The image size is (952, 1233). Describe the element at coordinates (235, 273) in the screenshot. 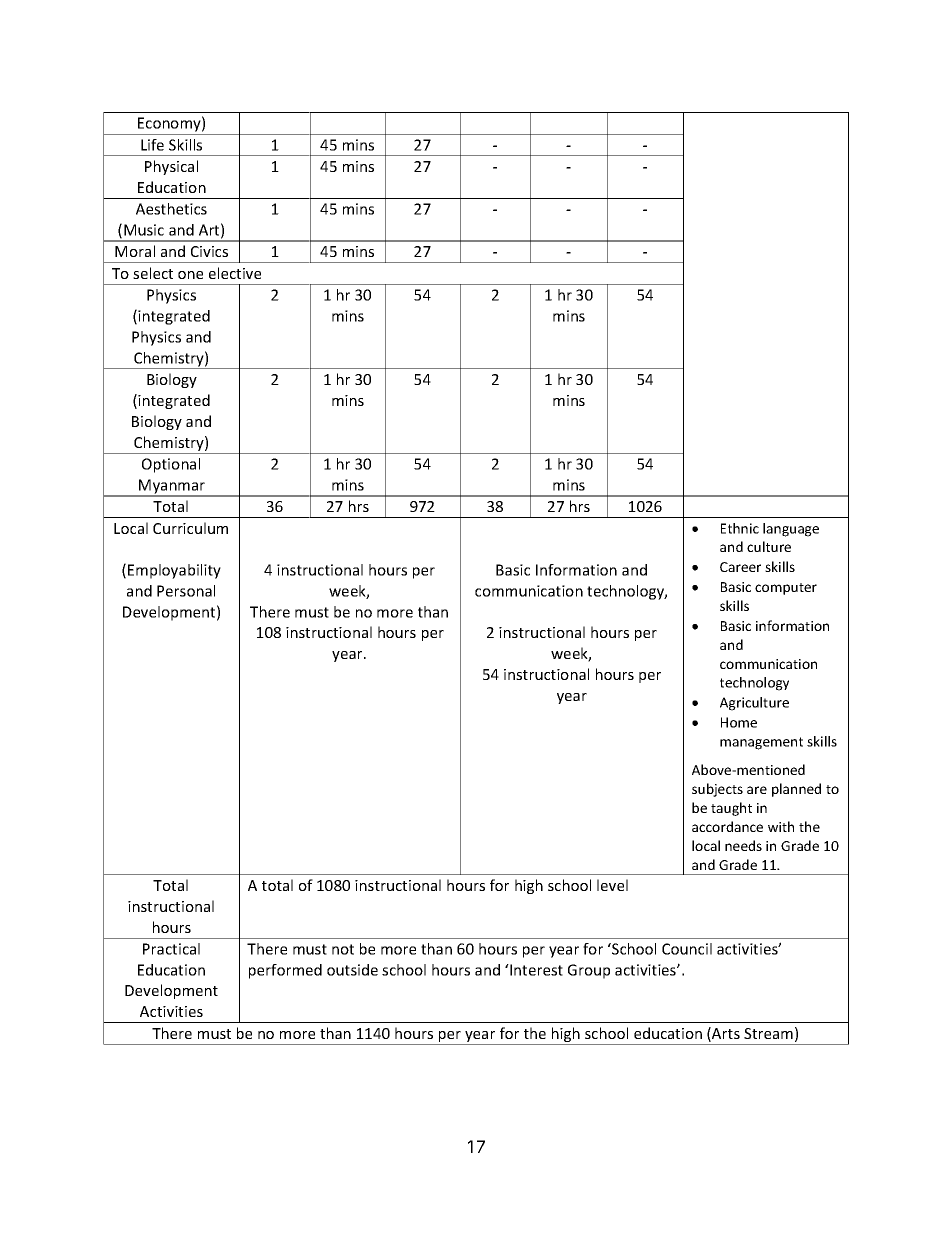

I see `elective` at that location.
